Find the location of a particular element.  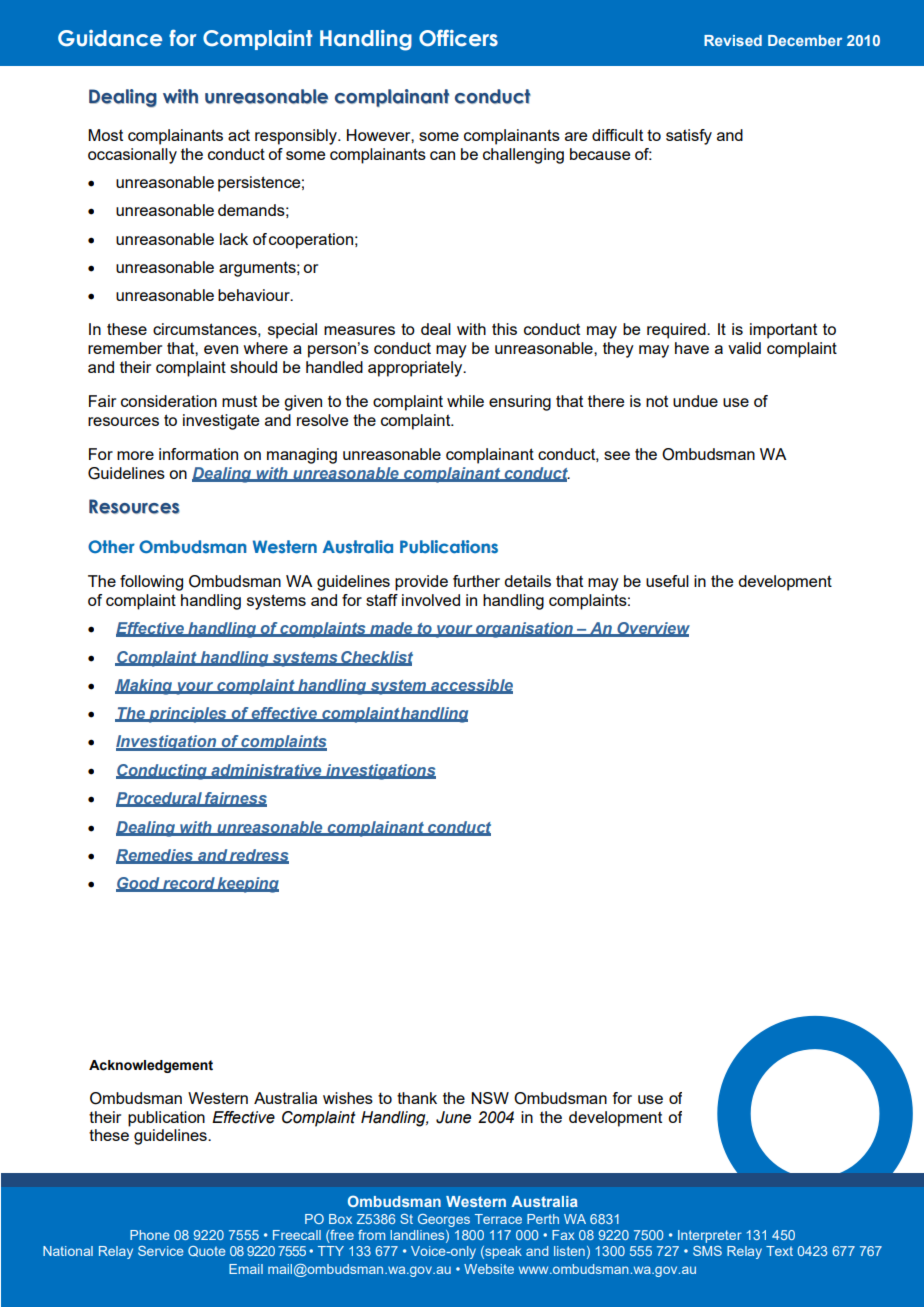

Georges is located at coordinates (444, 1220).
